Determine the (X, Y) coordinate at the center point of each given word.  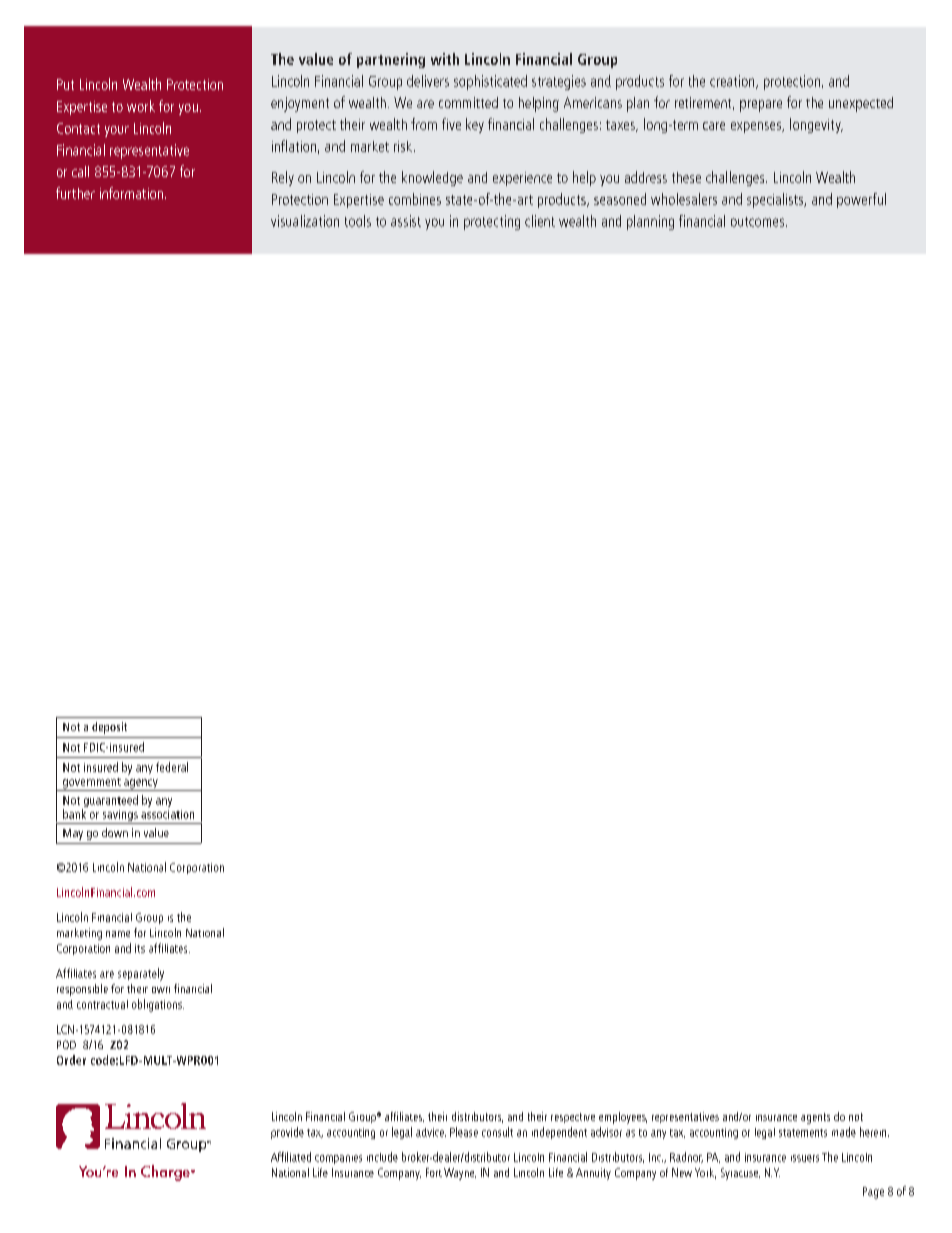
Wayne (460, 1174)
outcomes (759, 222)
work (141, 106)
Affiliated (291, 1157)
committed (468, 102)
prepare (761, 106)
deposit (109, 728)
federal (172, 767)
